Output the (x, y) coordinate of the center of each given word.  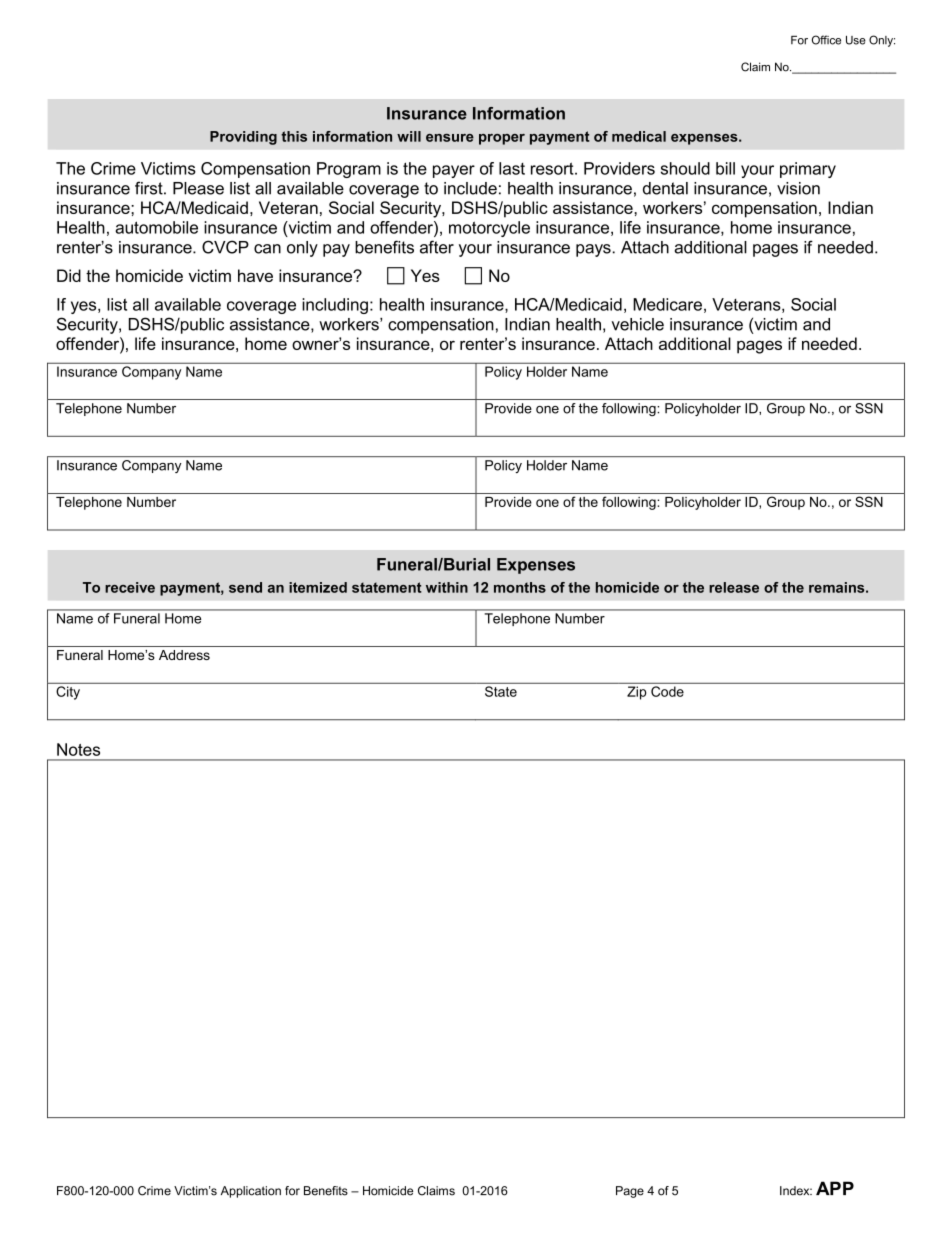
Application (251, 1192)
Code (667, 691)
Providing (243, 138)
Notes (78, 749)
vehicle (638, 324)
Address (184, 655)
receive (130, 587)
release (734, 587)
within (447, 587)
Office (826, 40)
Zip (636, 693)
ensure (450, 138)
